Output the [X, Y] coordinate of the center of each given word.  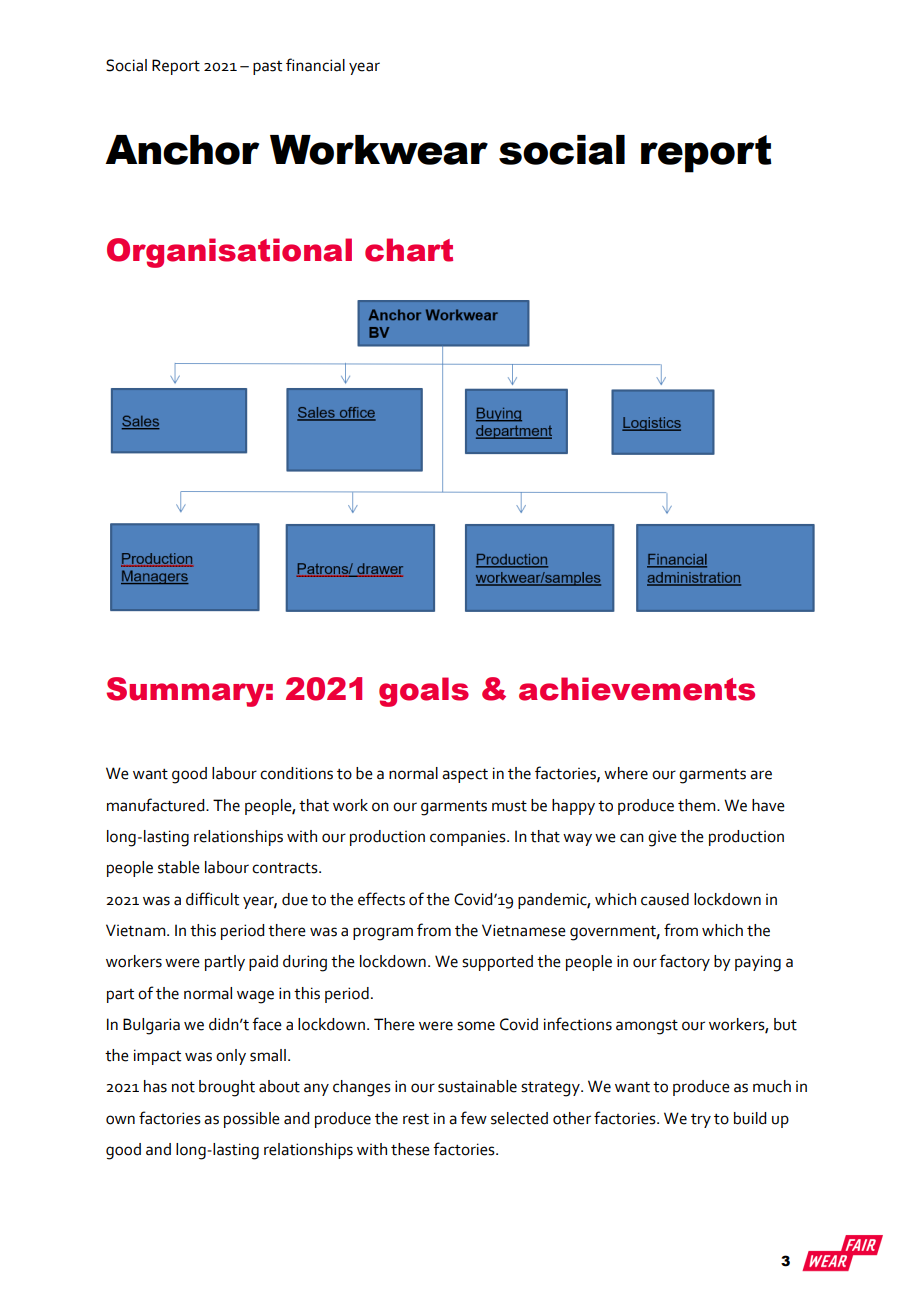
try [701, 1121]
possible [252, 1120]
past [267, 68]
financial [315, 65]
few [473, 1118]
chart [409, 250]
